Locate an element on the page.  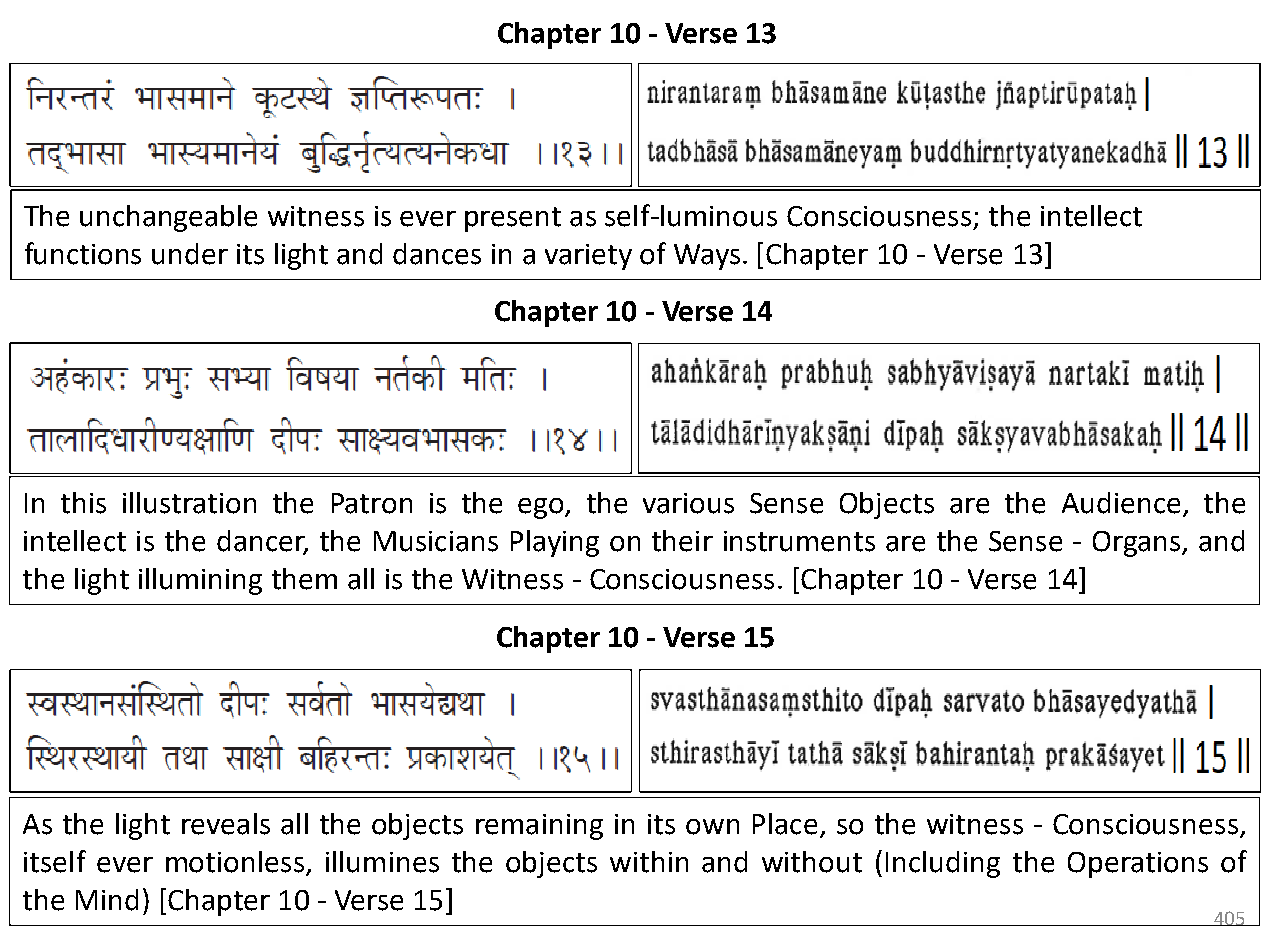
Ways is located at coordinates (707, 257).
